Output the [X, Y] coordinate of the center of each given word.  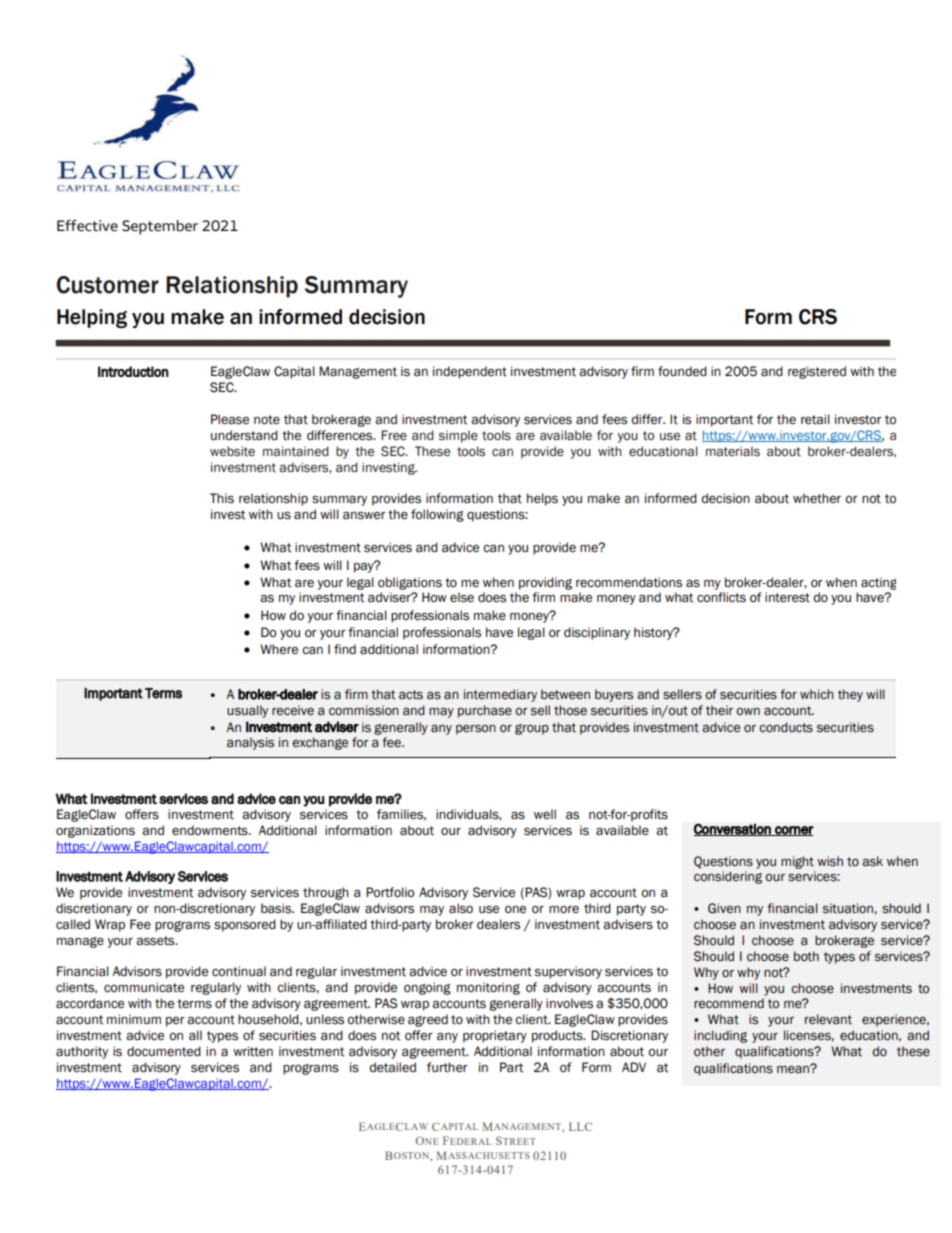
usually [247, 711]
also [461, 908]
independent [470, 372]
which [817, 694]
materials [733, 451]
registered [817, 372]
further [447, 1067]
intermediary [500, 695]
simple [458, 436]
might [797, 862]
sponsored [245, 925]
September [160, 227]
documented [164, 1051]
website [232, 451]
